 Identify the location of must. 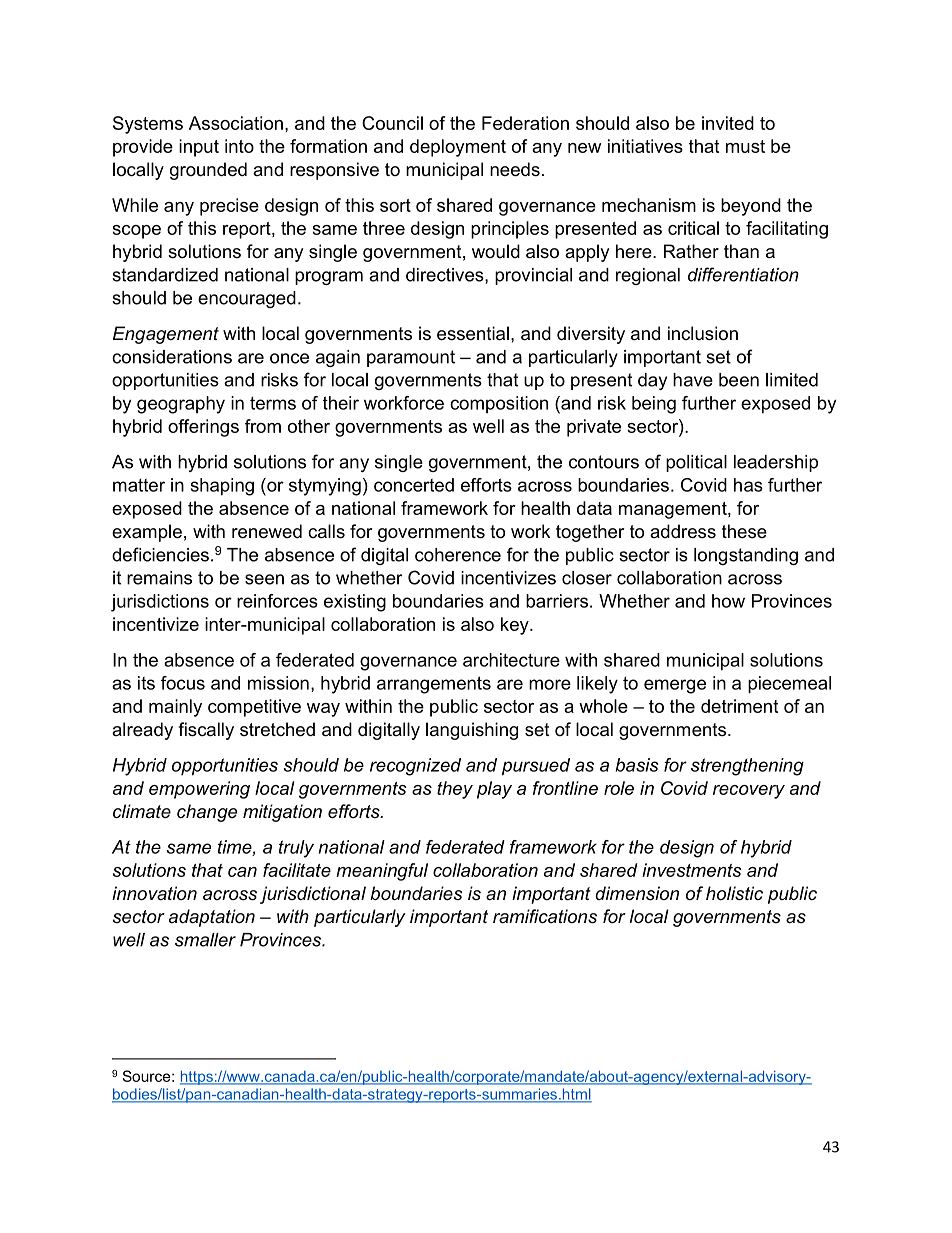
(745, 146).
